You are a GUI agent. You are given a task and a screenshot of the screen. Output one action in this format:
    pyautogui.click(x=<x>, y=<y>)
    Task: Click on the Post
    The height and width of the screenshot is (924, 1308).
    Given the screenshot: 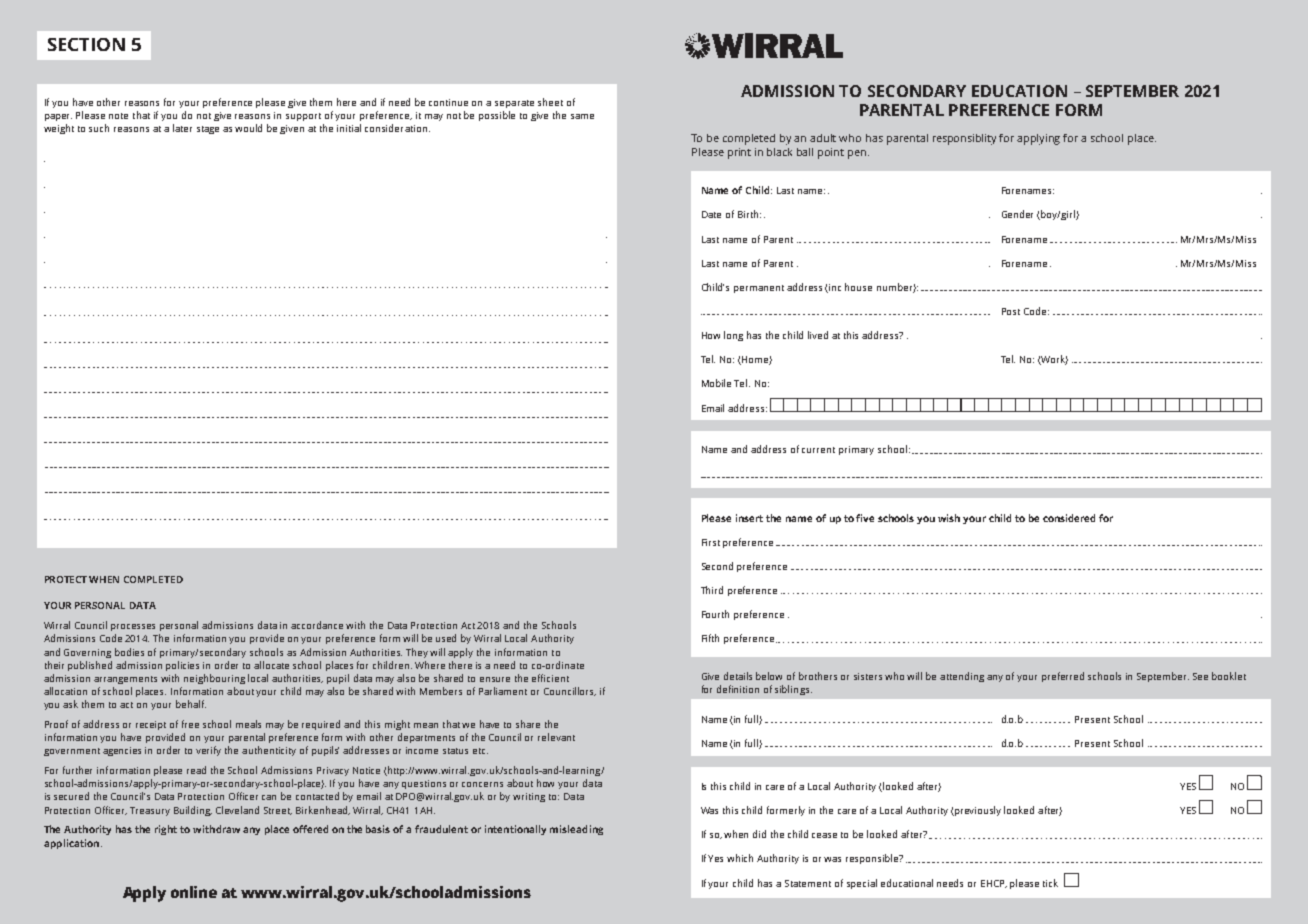 What is the action you would take?
    pyautogui.click(x=1011, y=311)
